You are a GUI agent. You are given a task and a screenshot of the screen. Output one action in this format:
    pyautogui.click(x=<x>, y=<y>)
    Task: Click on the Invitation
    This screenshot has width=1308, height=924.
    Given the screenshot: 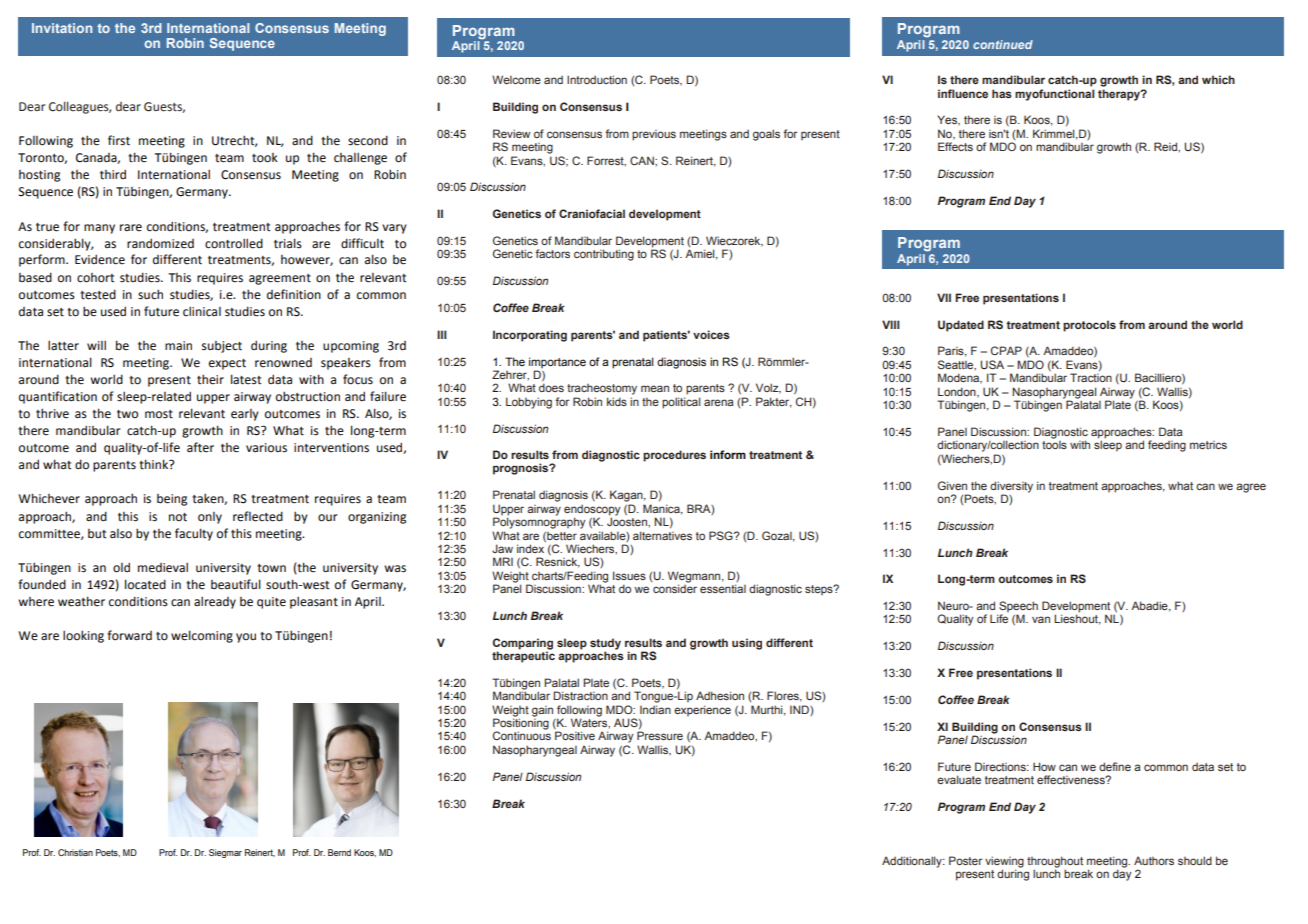 What is the action you would take?
    pyautogui.click(x=62, y=28)
